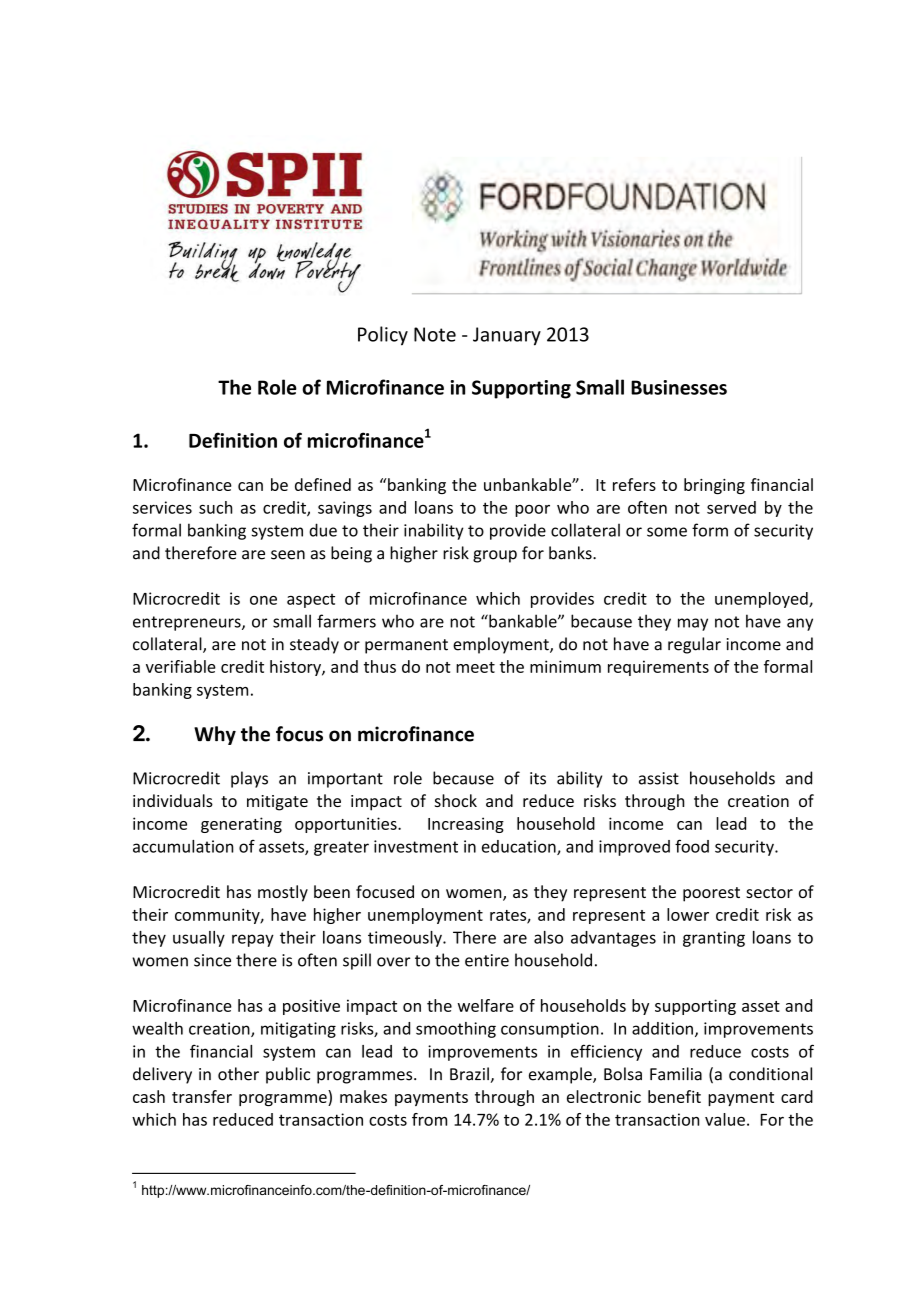  What do you see at coordinates (725, 1119) in the screenshot?
I see `value` at bounding box center [725, 1119].
